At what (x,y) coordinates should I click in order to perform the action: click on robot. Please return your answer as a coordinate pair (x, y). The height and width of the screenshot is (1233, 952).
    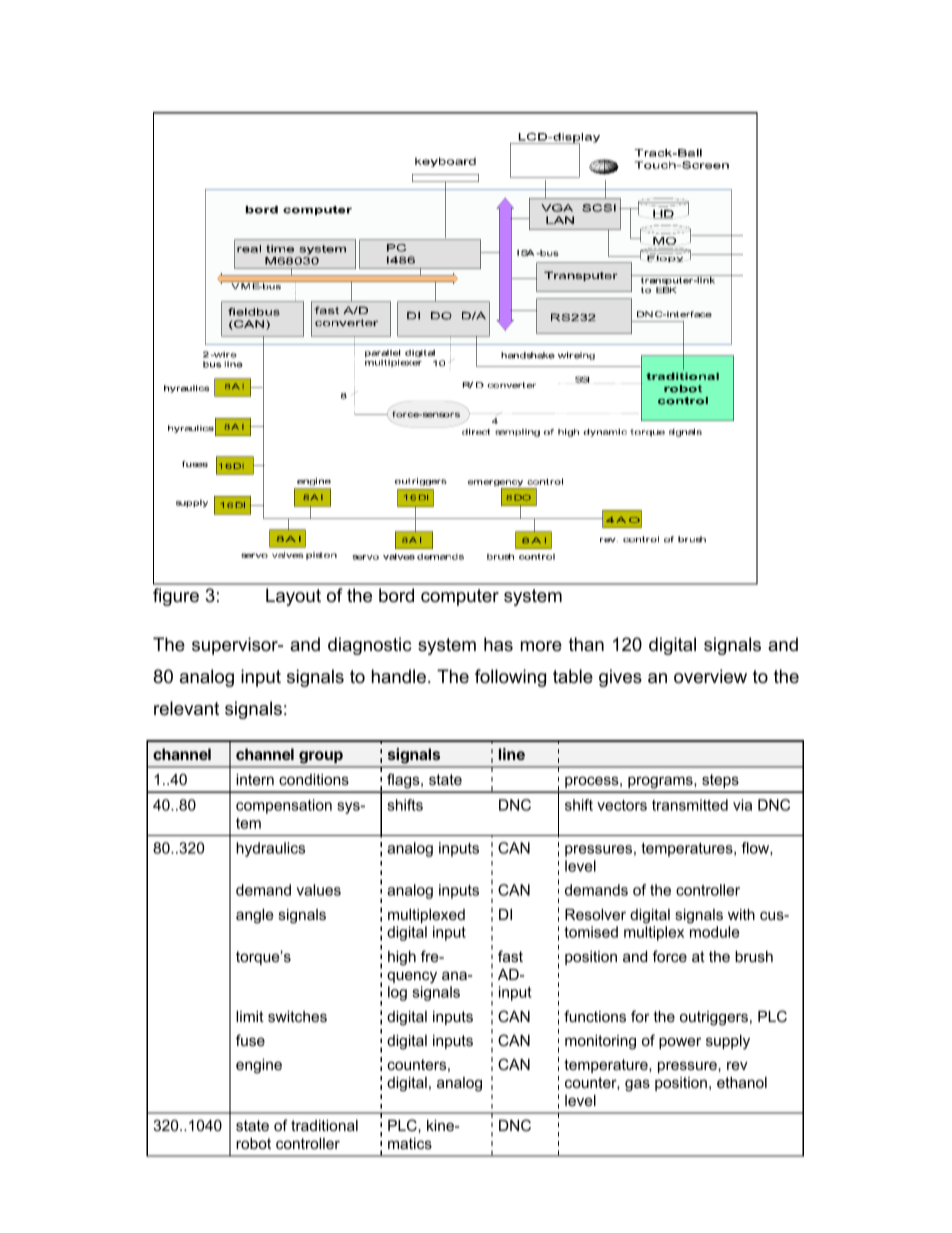
    Looking at the image, I should click on (253, 1143).
